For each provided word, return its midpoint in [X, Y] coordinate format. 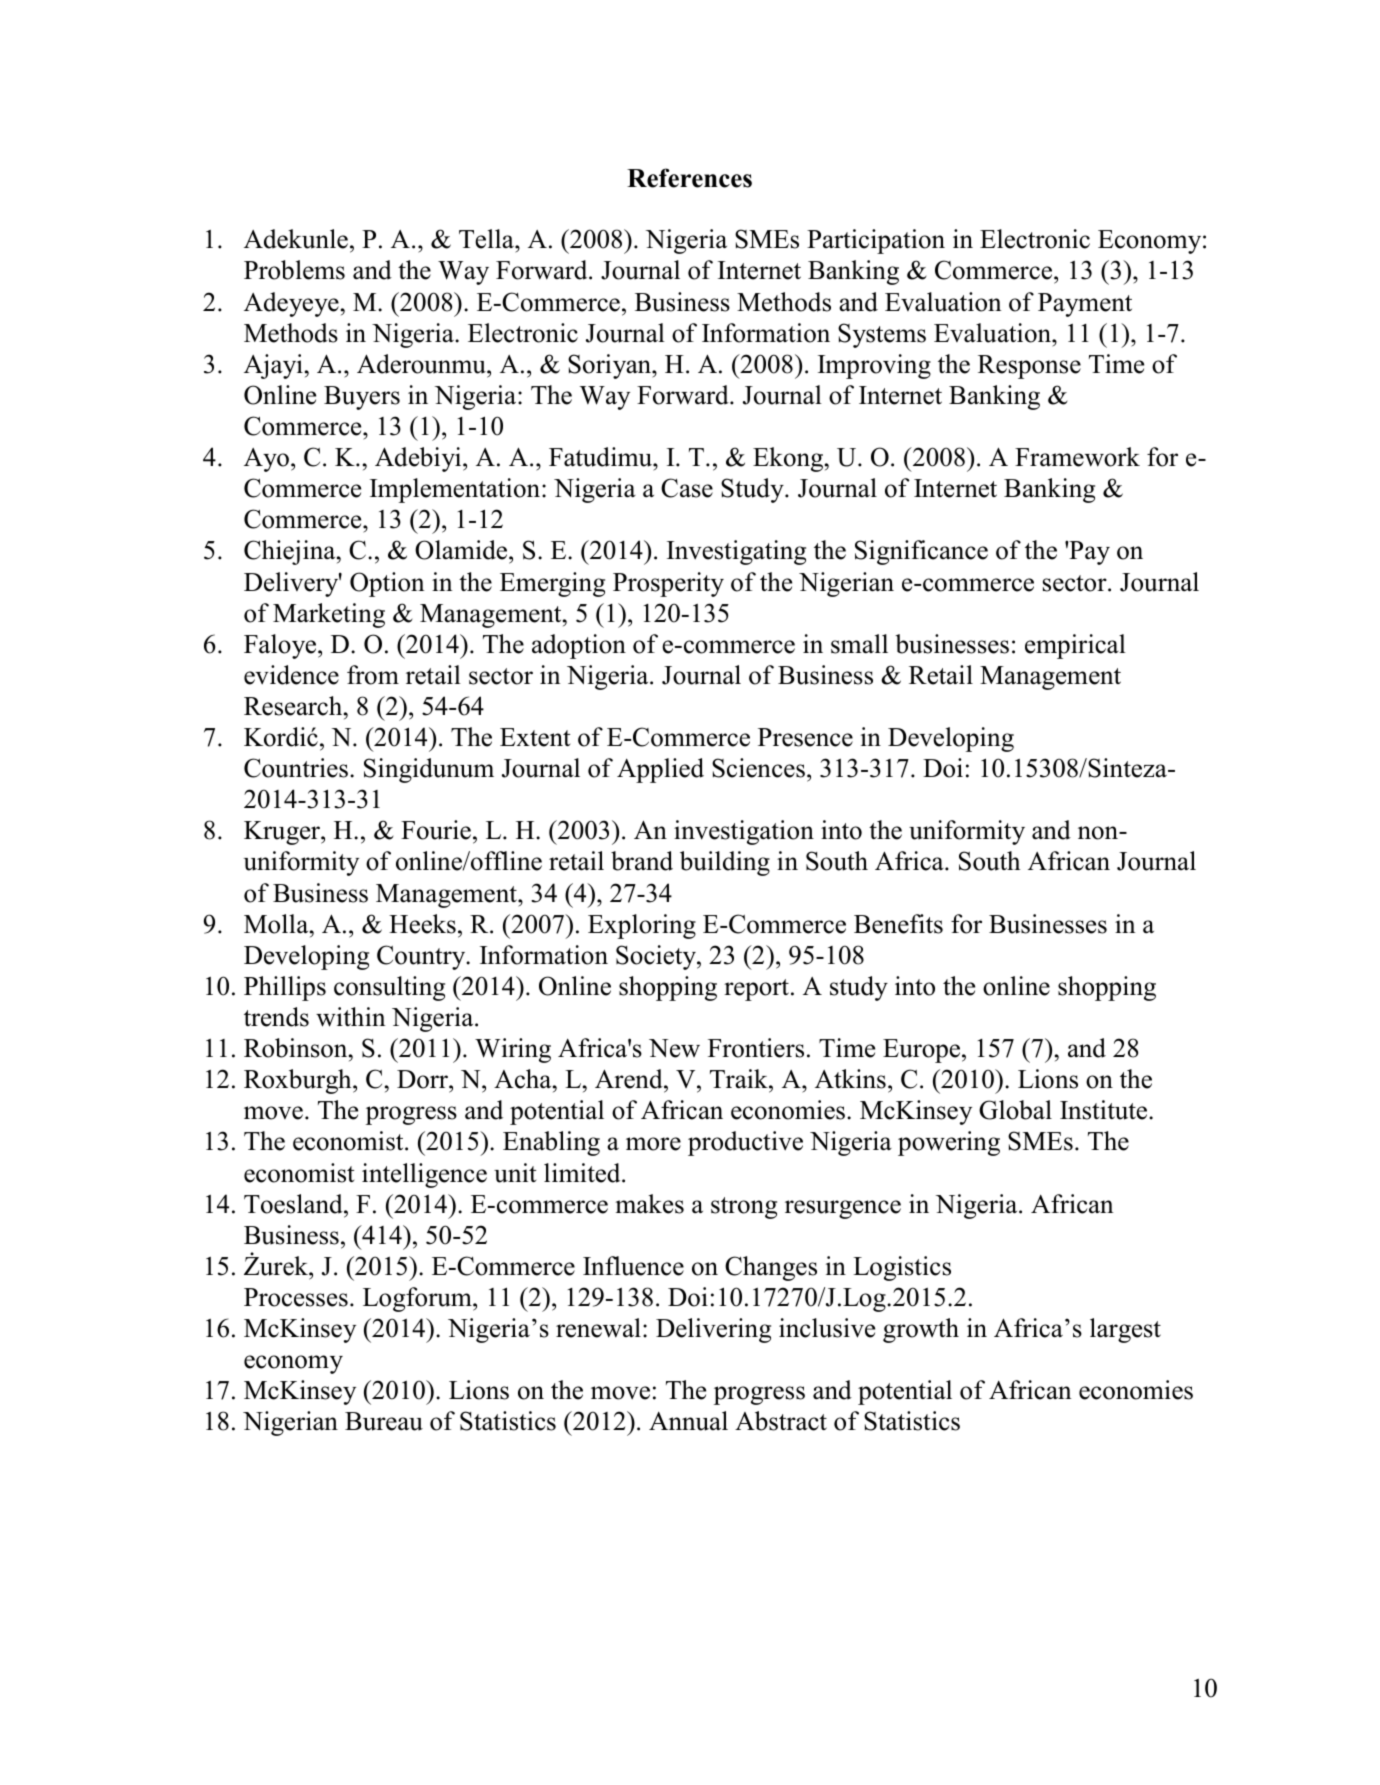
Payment [1085, 305]
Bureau [384, 1421]
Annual [688, 1421]
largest [1125, 1330]
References [689, 178]
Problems [294, 270]
